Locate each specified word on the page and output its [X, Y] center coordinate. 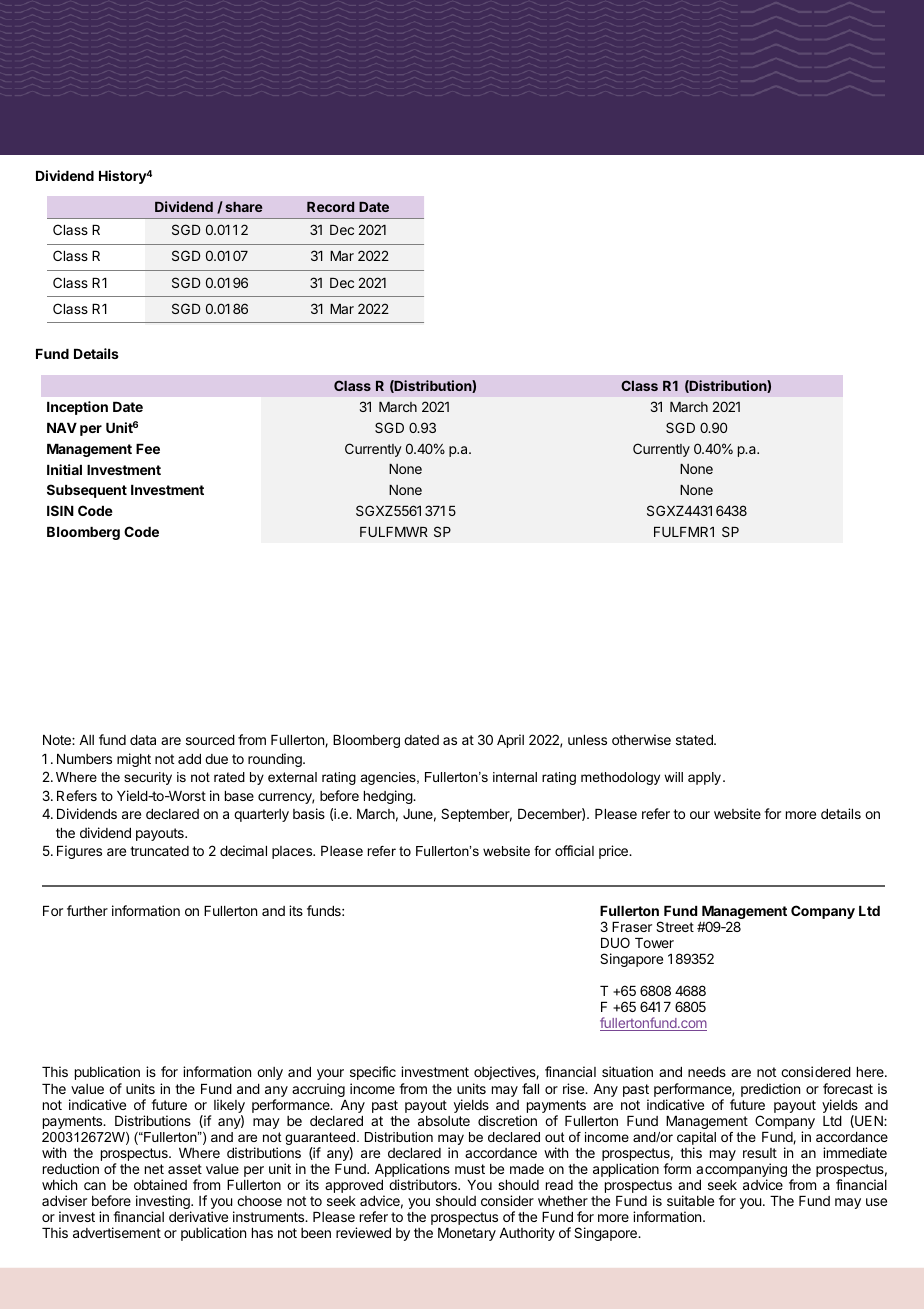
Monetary [467, 1234]
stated [695, 740]
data [143, 740]
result [760, 1153]
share [243, 207]
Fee [148, 449]
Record [330, 207]
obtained [160, 1184]
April [510, 741]
